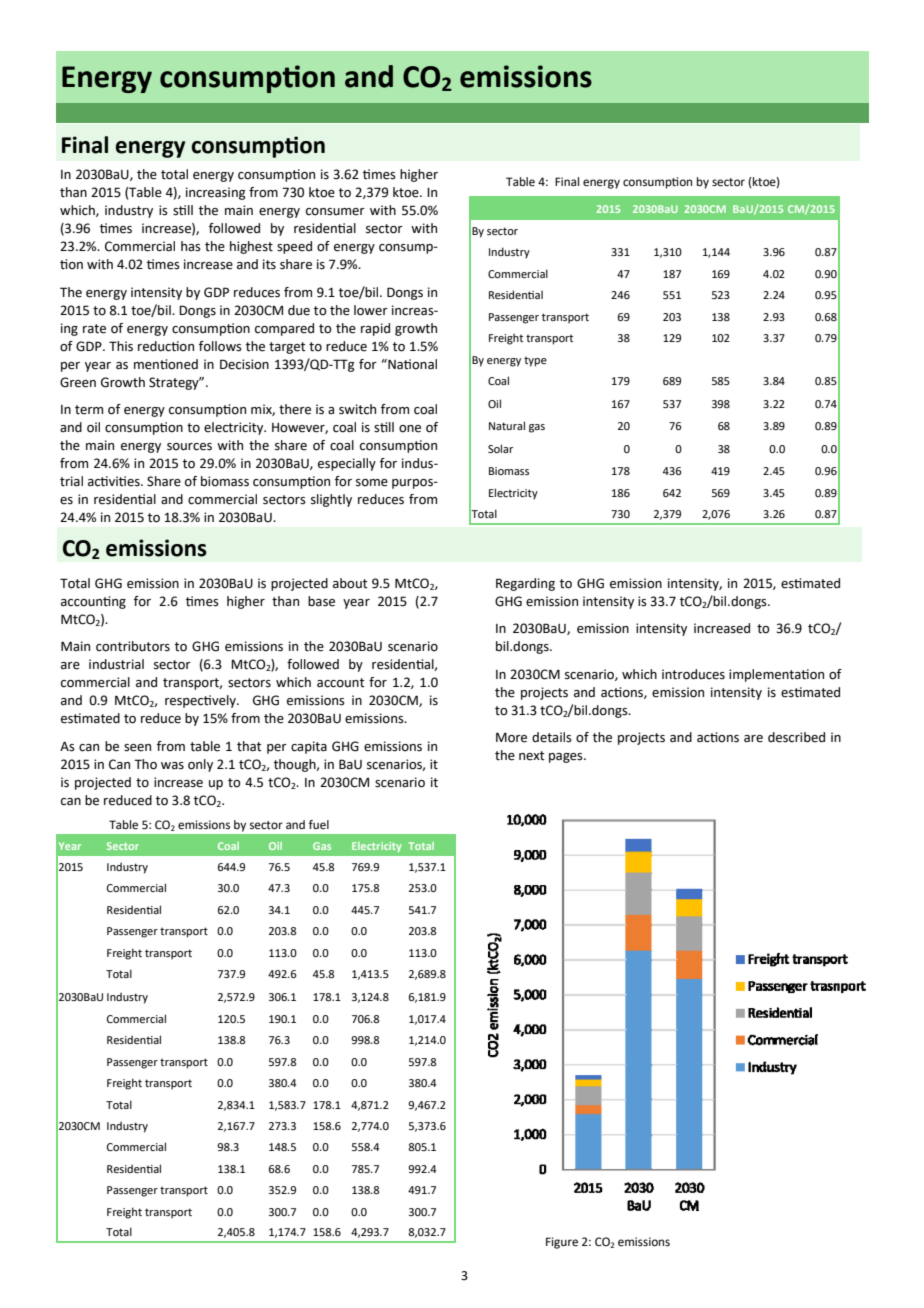  What do you see at coordinates (335, 212) in the screenshot?
I see `consumer` at bounding box center [335, 212].
